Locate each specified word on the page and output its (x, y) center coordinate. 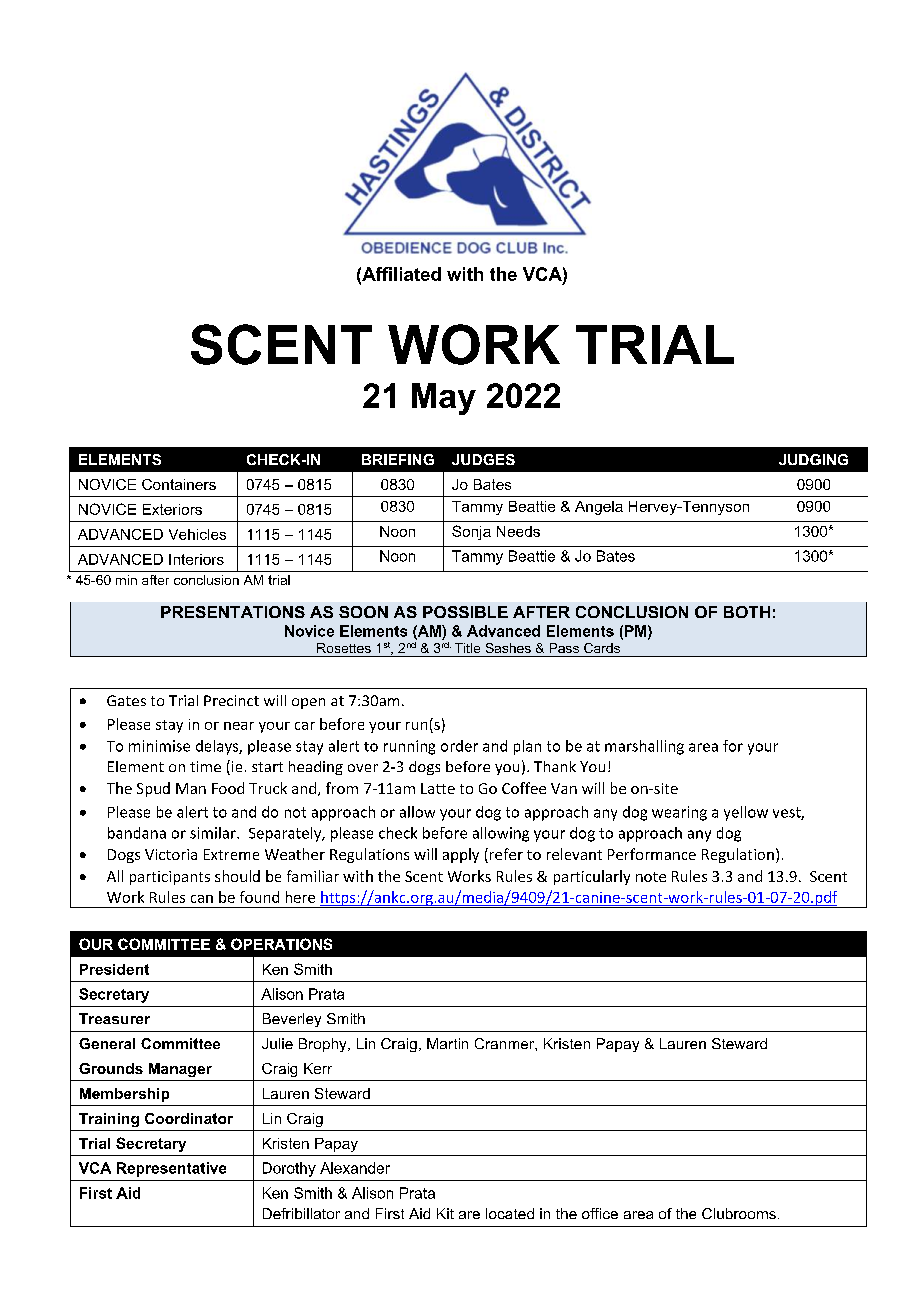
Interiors (196, 559)
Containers (179, 484)
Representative (171, 1169)
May (444, 399)
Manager (180, 1070)
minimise (159, 746)
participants (170, 878)
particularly (592, 877)
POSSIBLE (465, 612)
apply (461, 855)
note (651, 877)
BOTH (747, 612)
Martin (447, 1043)
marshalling (644, 747)
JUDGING (813, 459)
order (459, 746)
